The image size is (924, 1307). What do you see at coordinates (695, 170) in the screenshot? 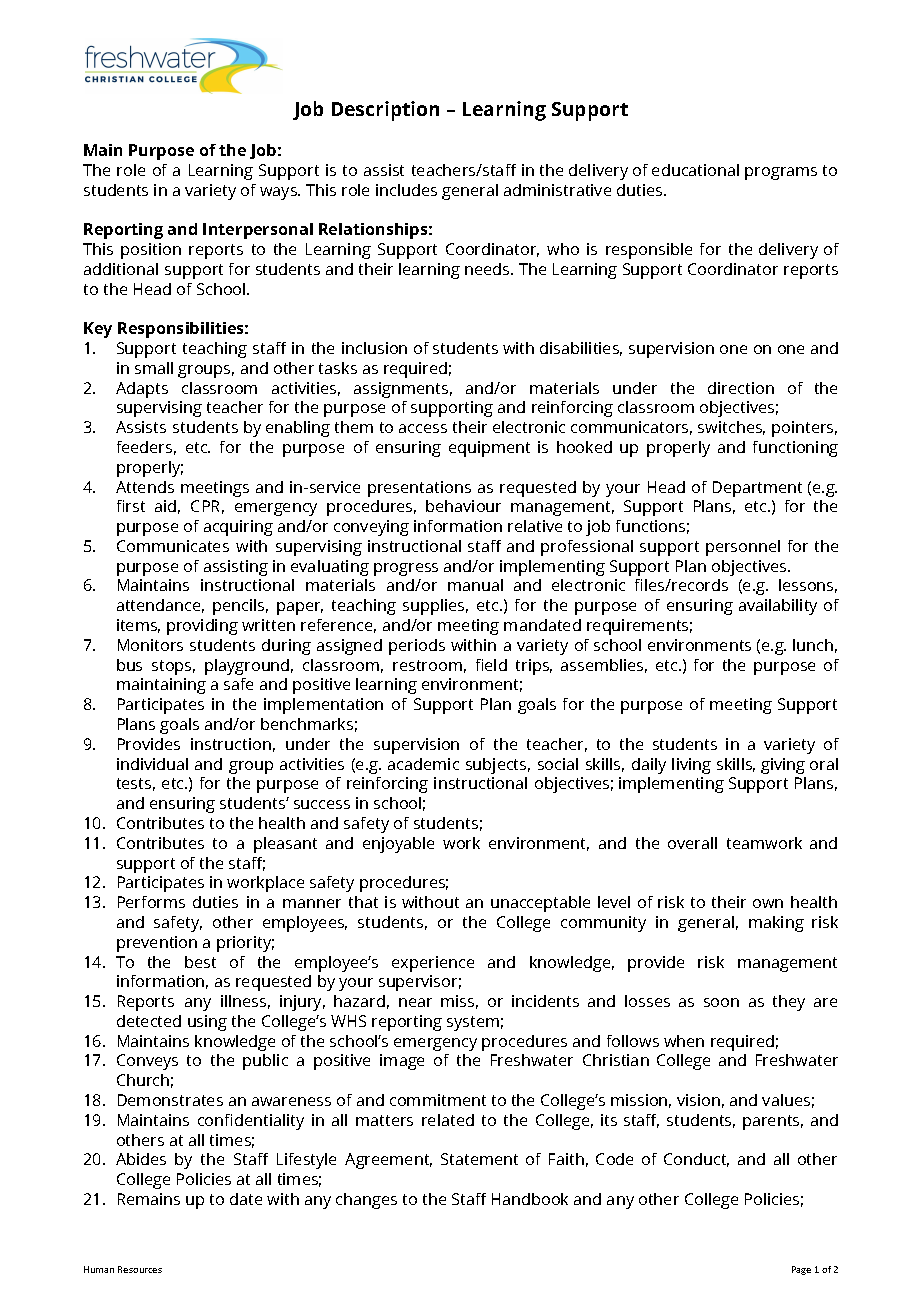
I see `educational` at bounding box center [695, 170].
